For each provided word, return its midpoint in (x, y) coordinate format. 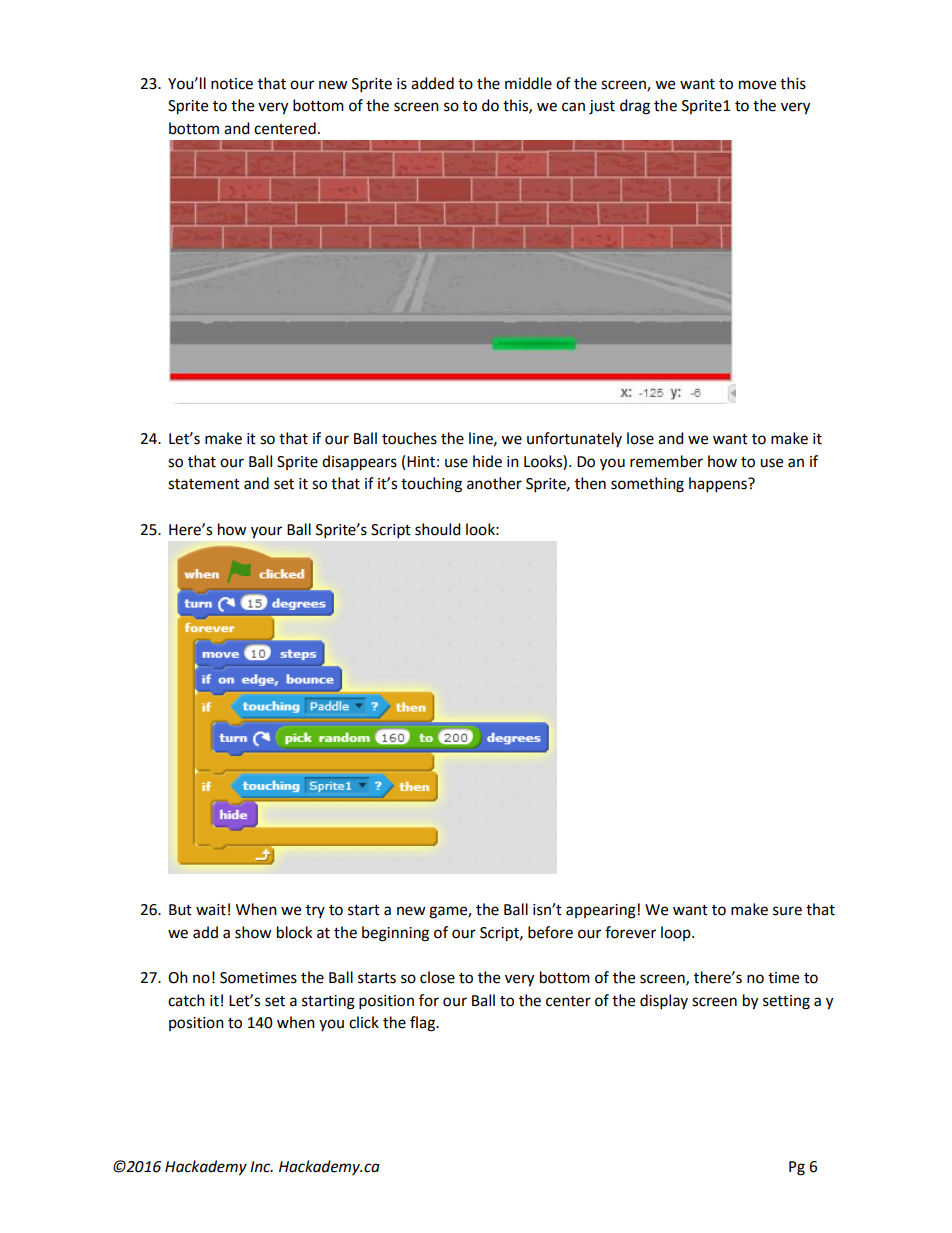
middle (528, 83)
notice (232, 84)
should (438, 529)
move (757, 85)
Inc (261, 1167)
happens (719, 485)
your (266, 532)
